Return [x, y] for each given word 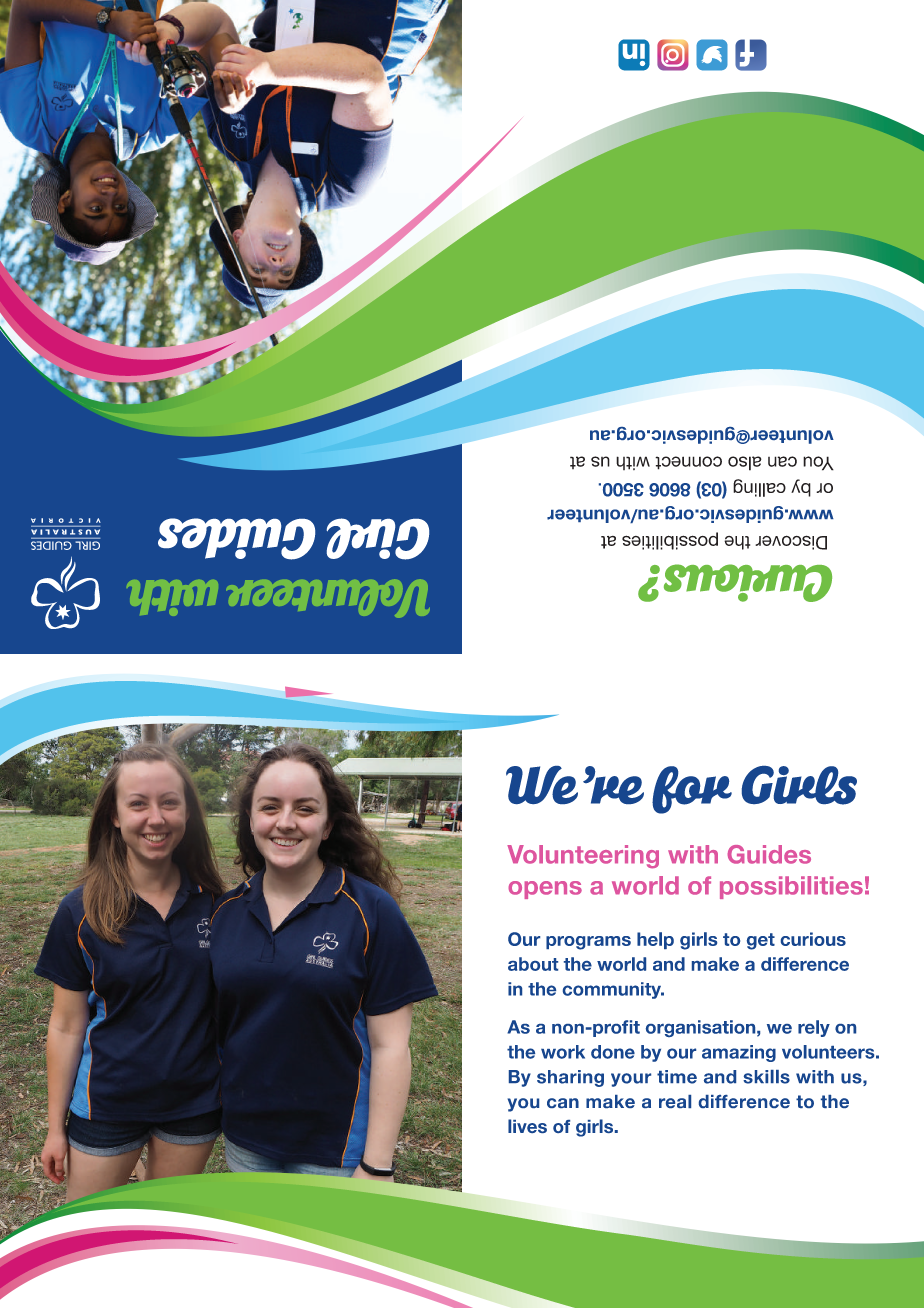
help [655, 940]
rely [814, 1028]
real [675, 1101]
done [613, 1052]
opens [545, 890]
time [677, 1077]
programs [588, 943]
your [631, 1080]
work [563, 1052]
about [533, 964]
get [761, 941]
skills [766, 1077]
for [692, 790]
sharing [570, 1078]
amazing [739, 1053]
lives [527, 1126]
